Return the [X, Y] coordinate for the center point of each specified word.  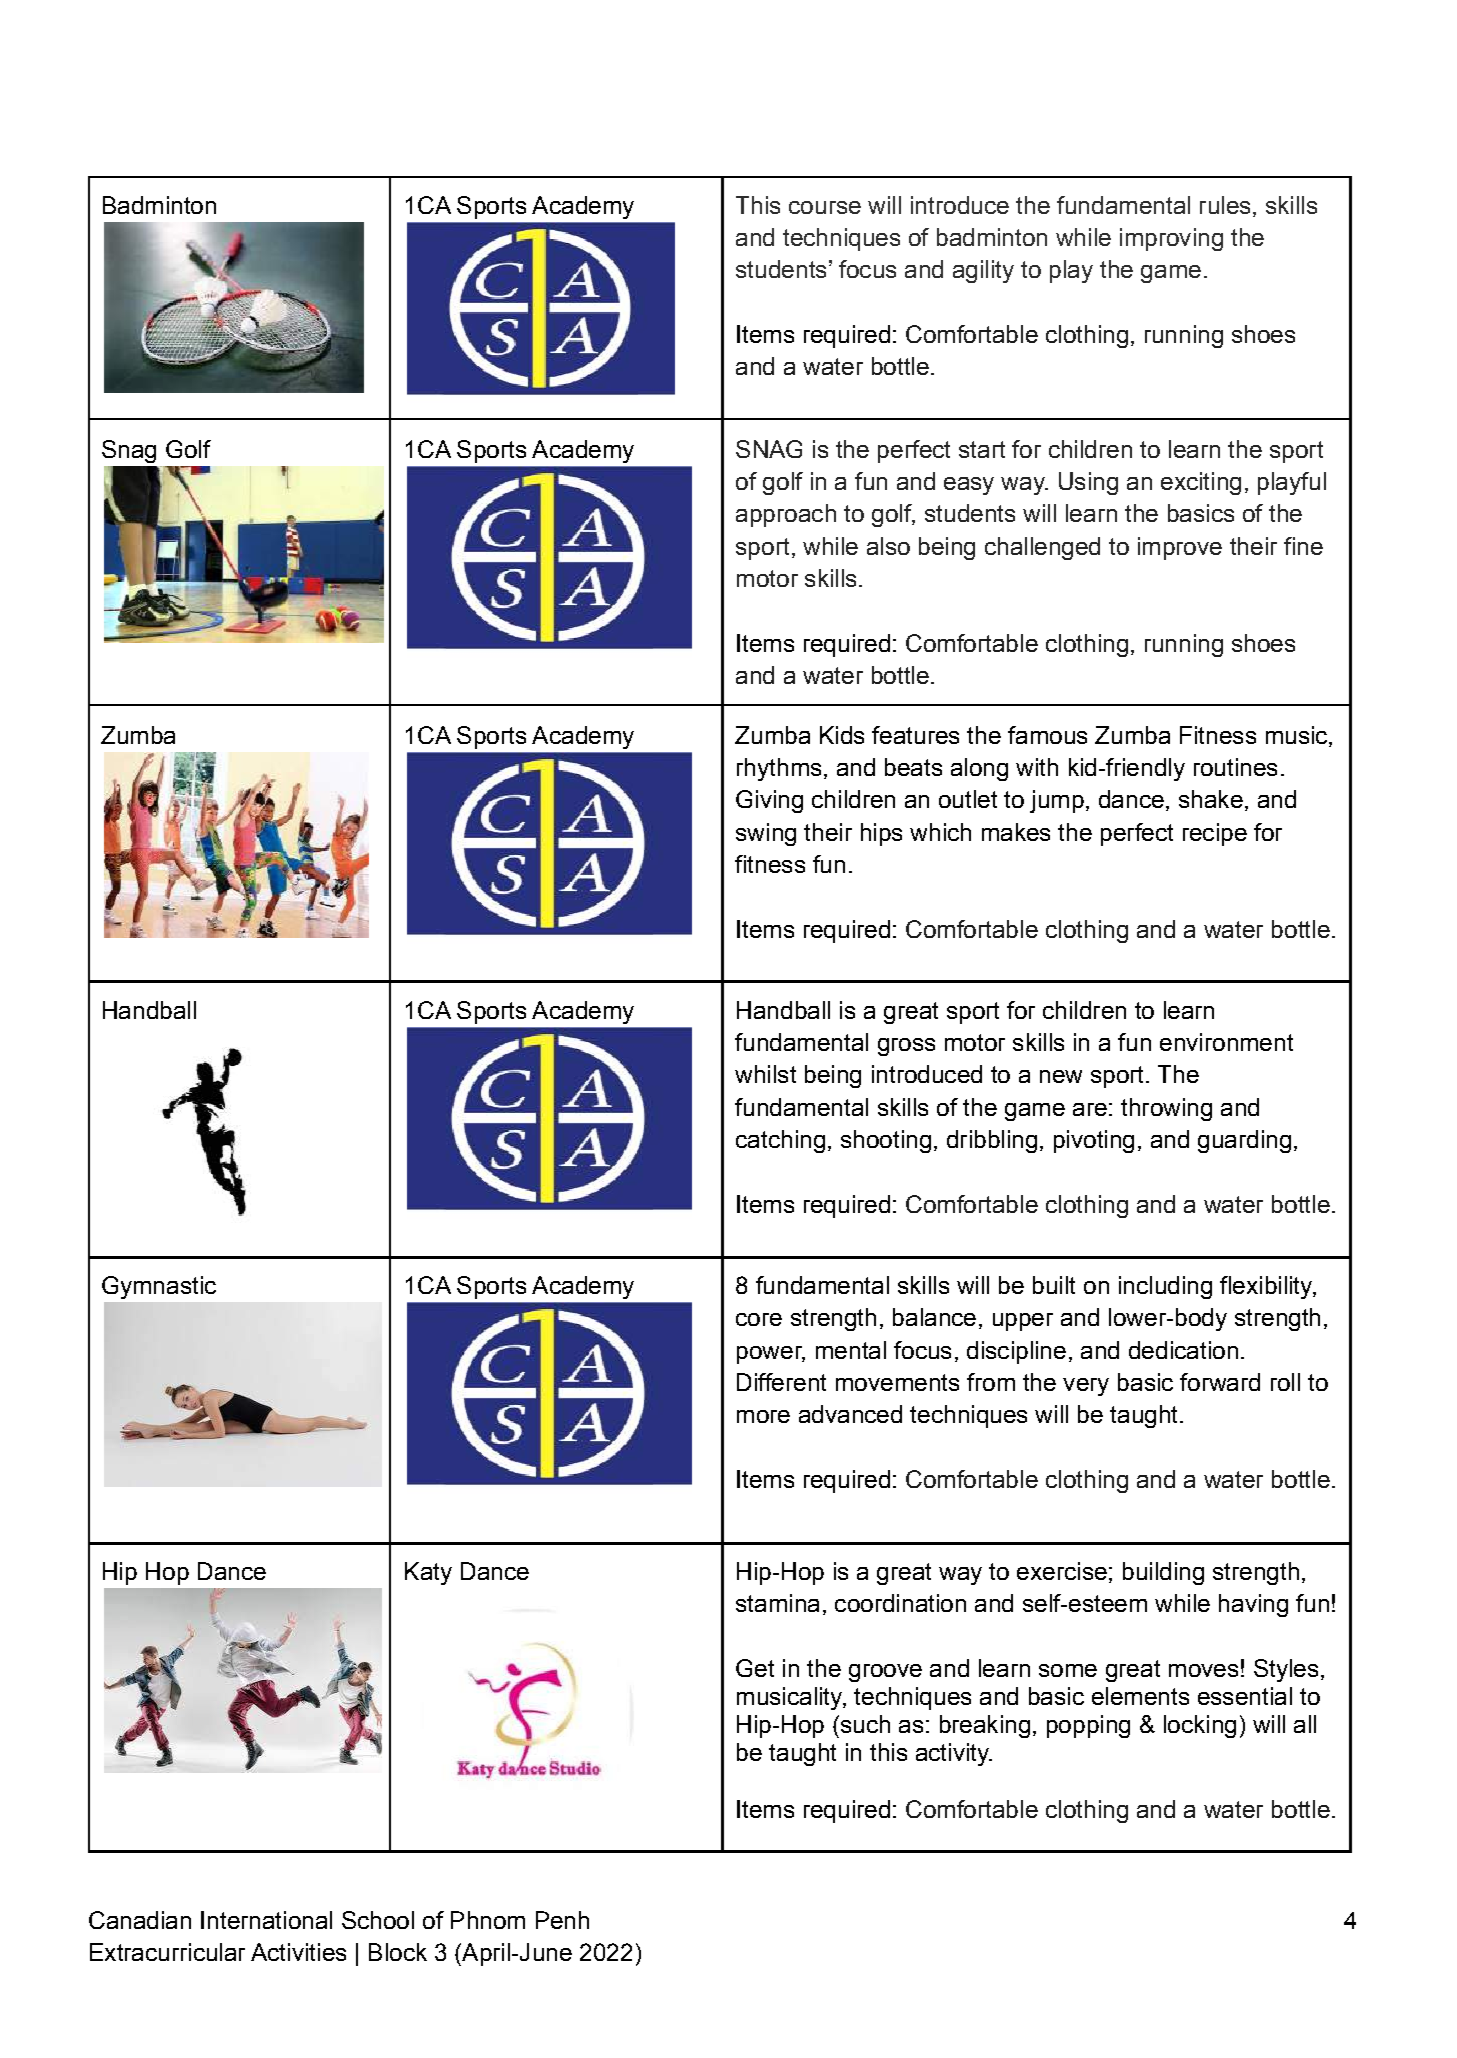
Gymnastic [159, 1287]
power [771, 1355]
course [825, 207]
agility [983, 271]
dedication [1183, 1350]
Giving [769, 801]
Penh [562, 1920]
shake [1211, 799]
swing [766, 834]
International [266, 1920]
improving [1171, 239]
